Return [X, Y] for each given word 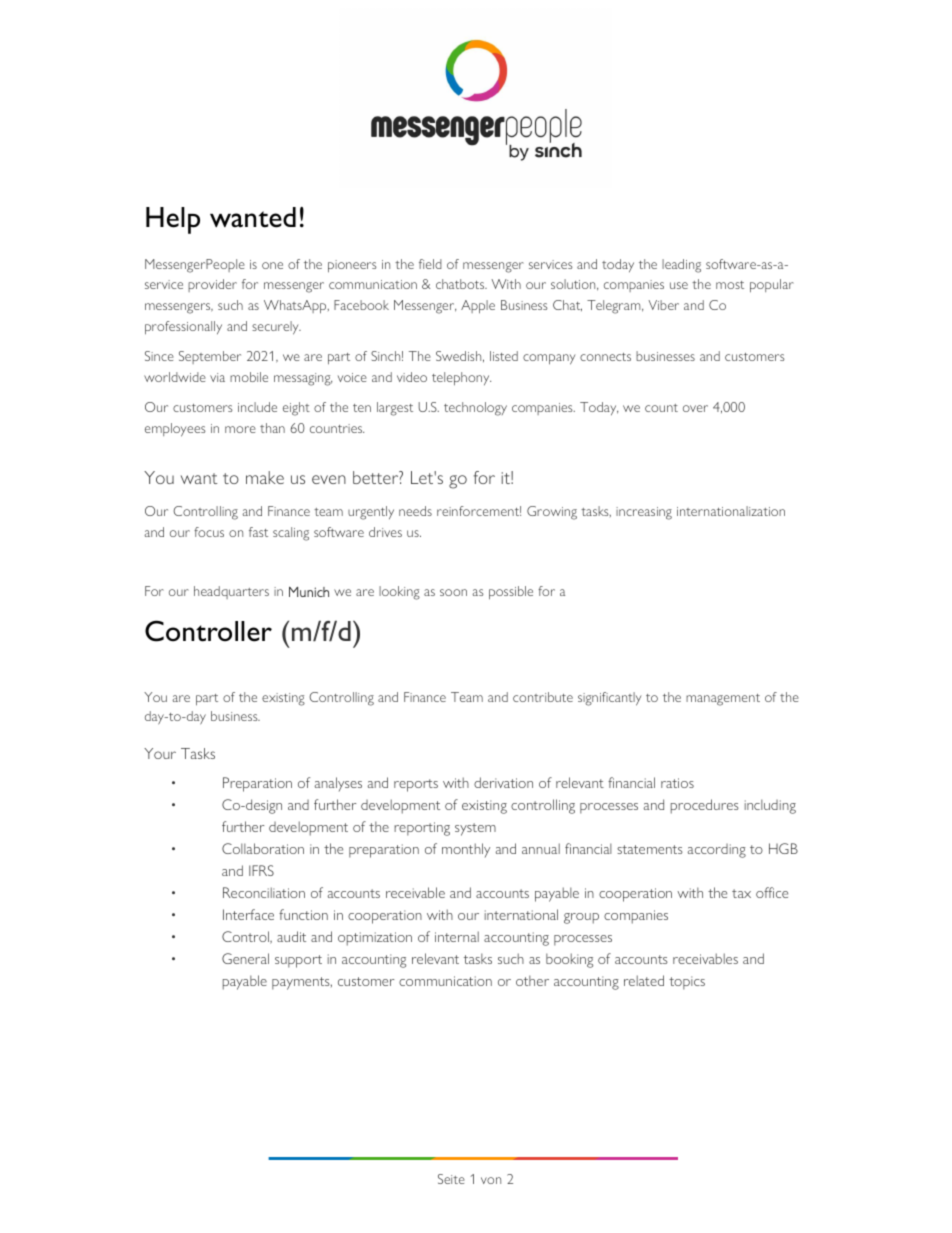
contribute [543, 697]
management [723, 700]
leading [681, 266]
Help [173, 220]
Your [160, 753]
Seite [451, 1179]
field [430, 264]
